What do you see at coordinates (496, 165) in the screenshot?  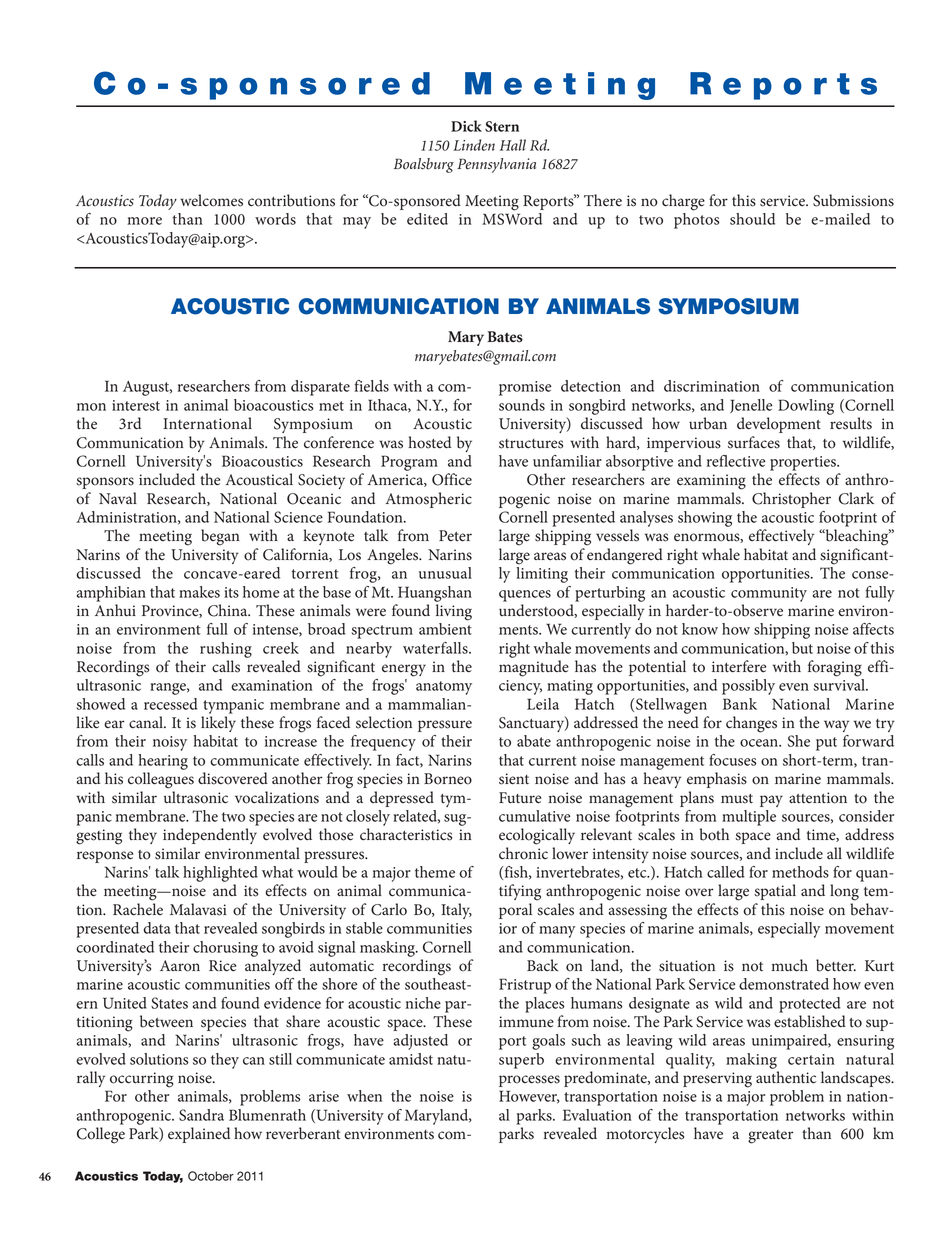 I see `Pennsylvania` at bounding box center [496, 165].
